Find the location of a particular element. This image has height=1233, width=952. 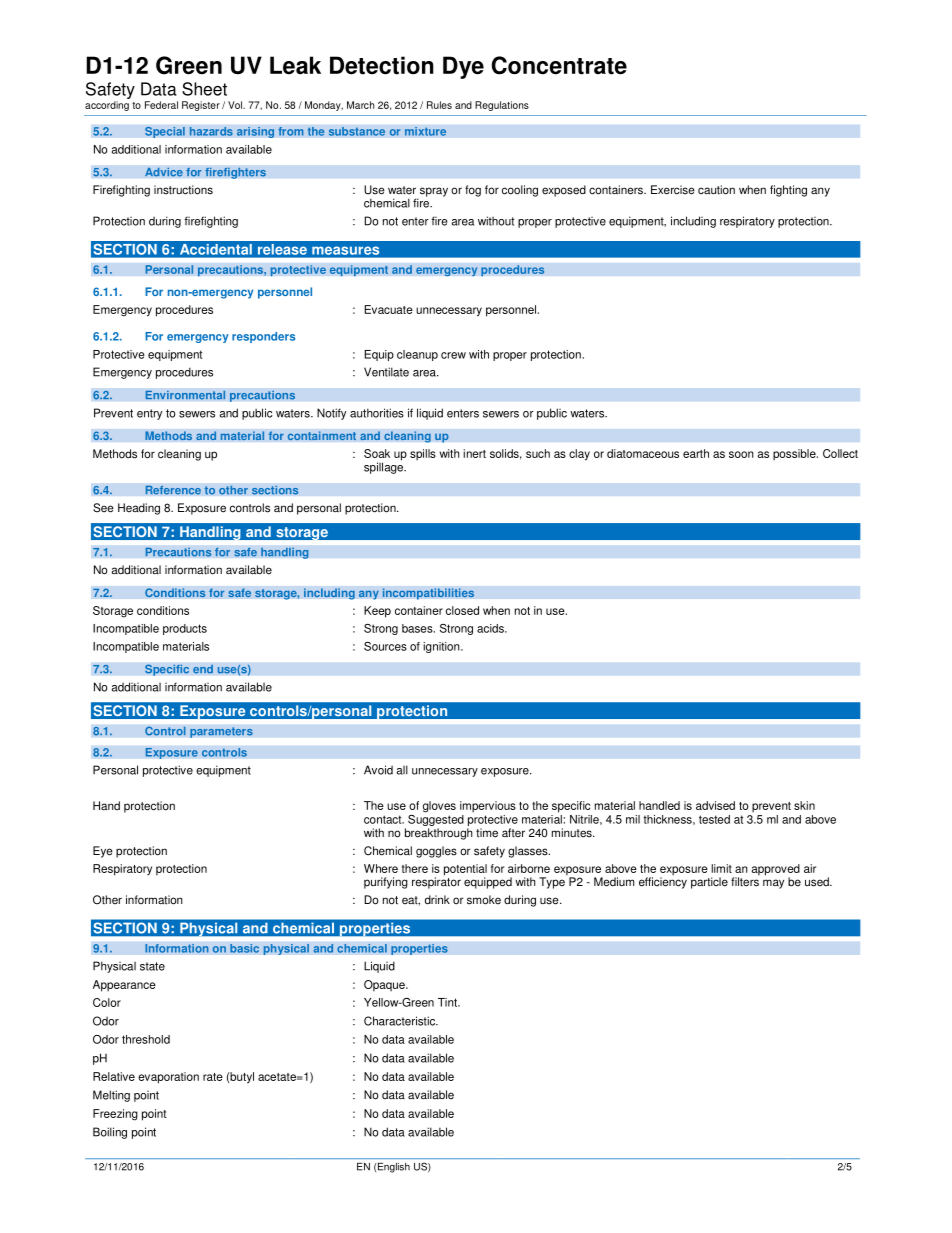

filters is located at coordinates (745, 882).
